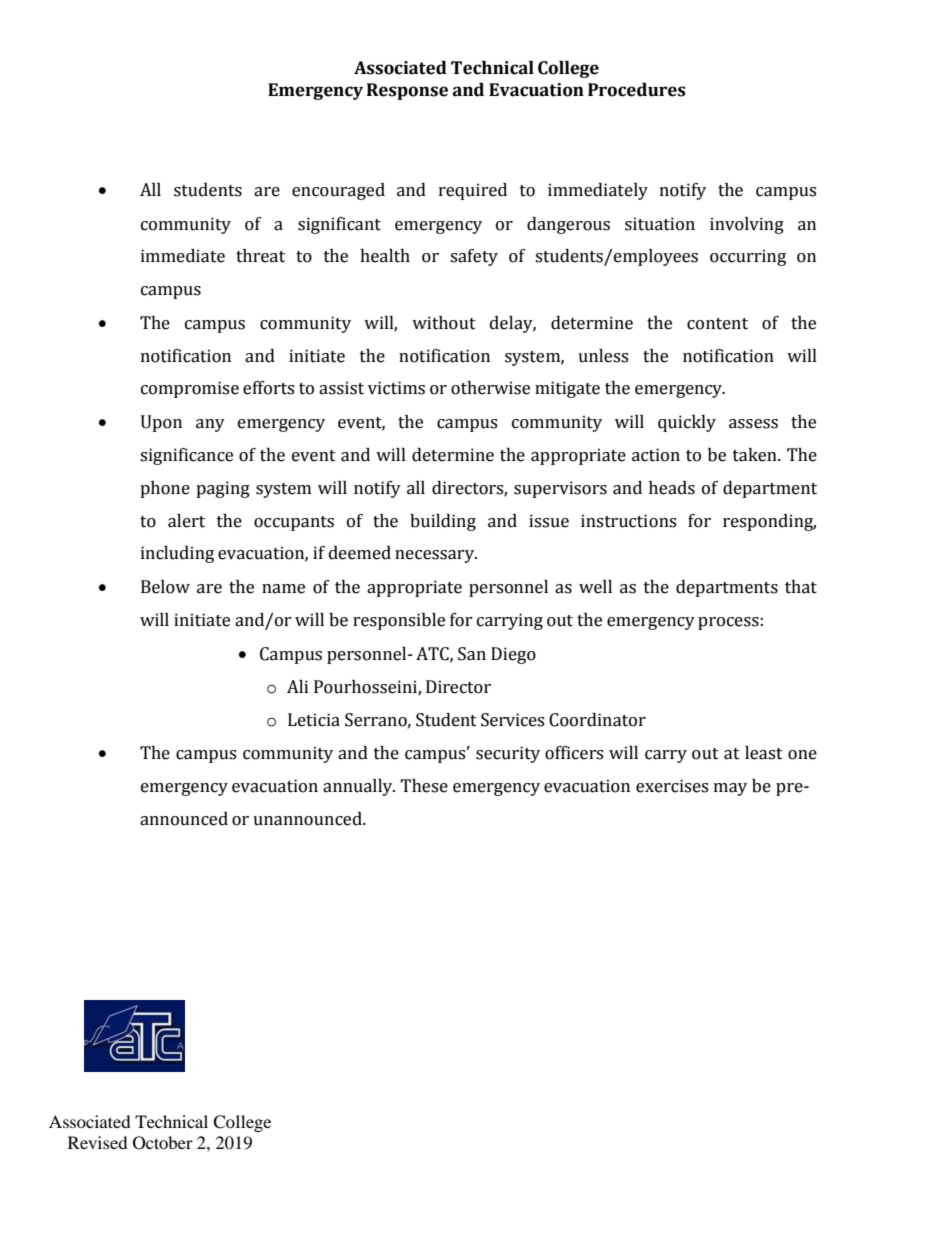  I want to click on significance, so click(186, 456).
